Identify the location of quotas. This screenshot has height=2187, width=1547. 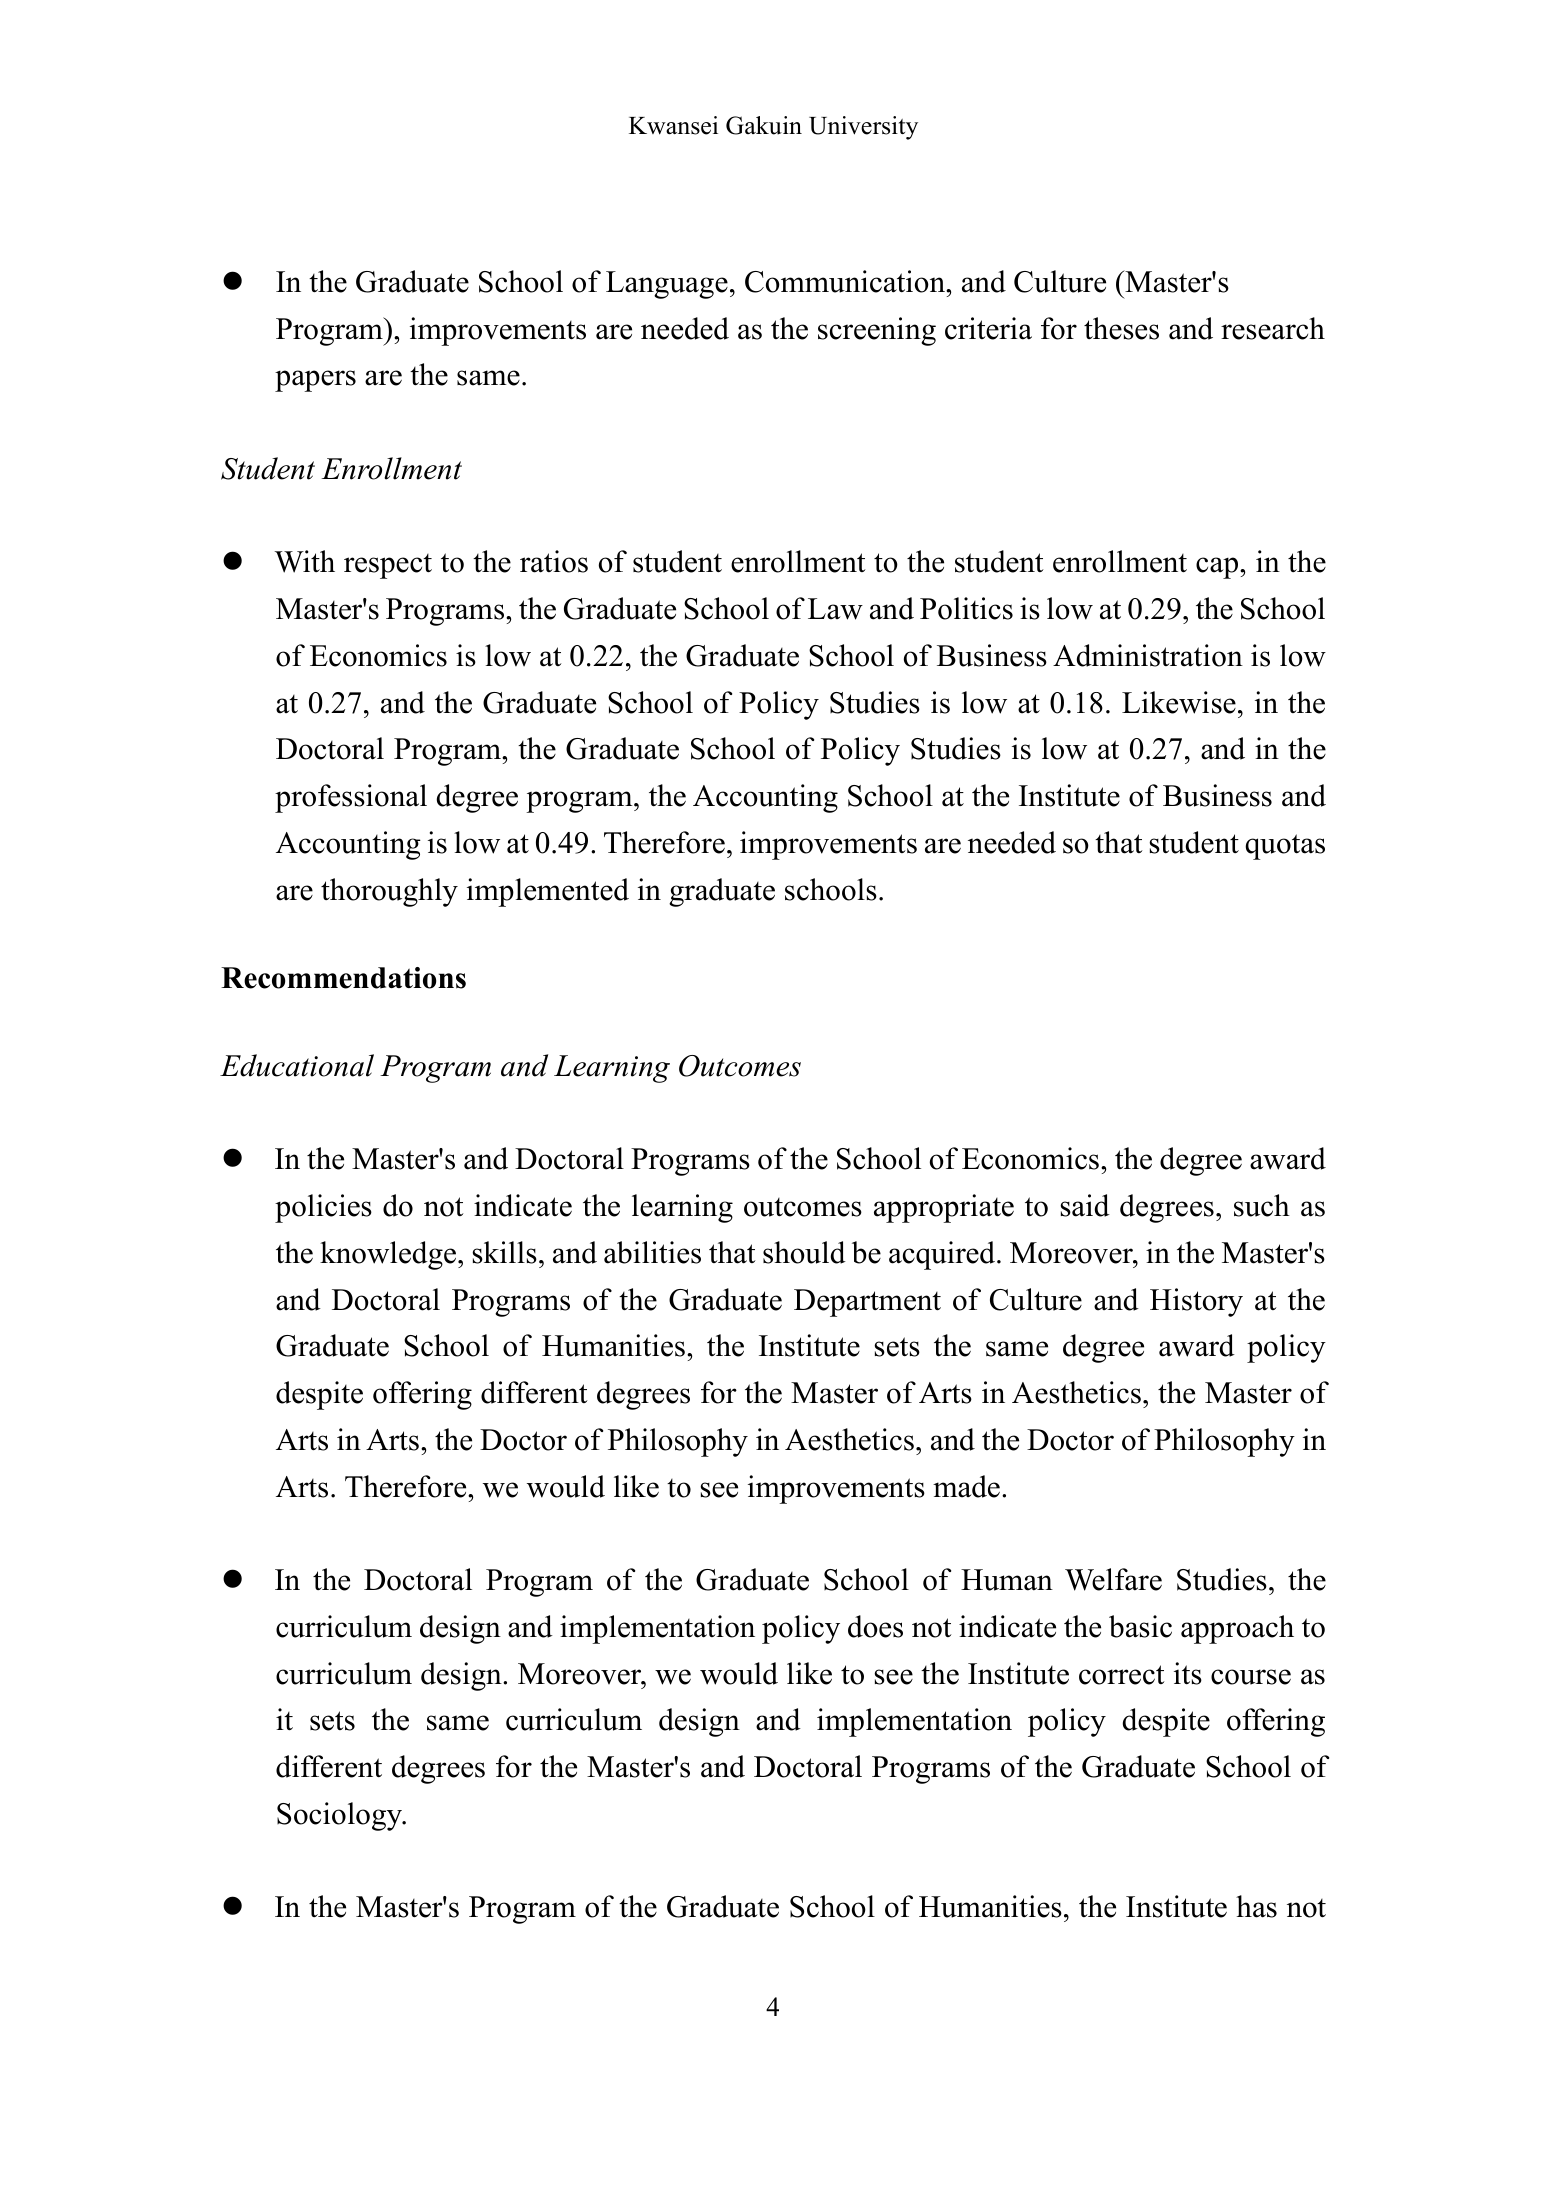
(1285, 847).
